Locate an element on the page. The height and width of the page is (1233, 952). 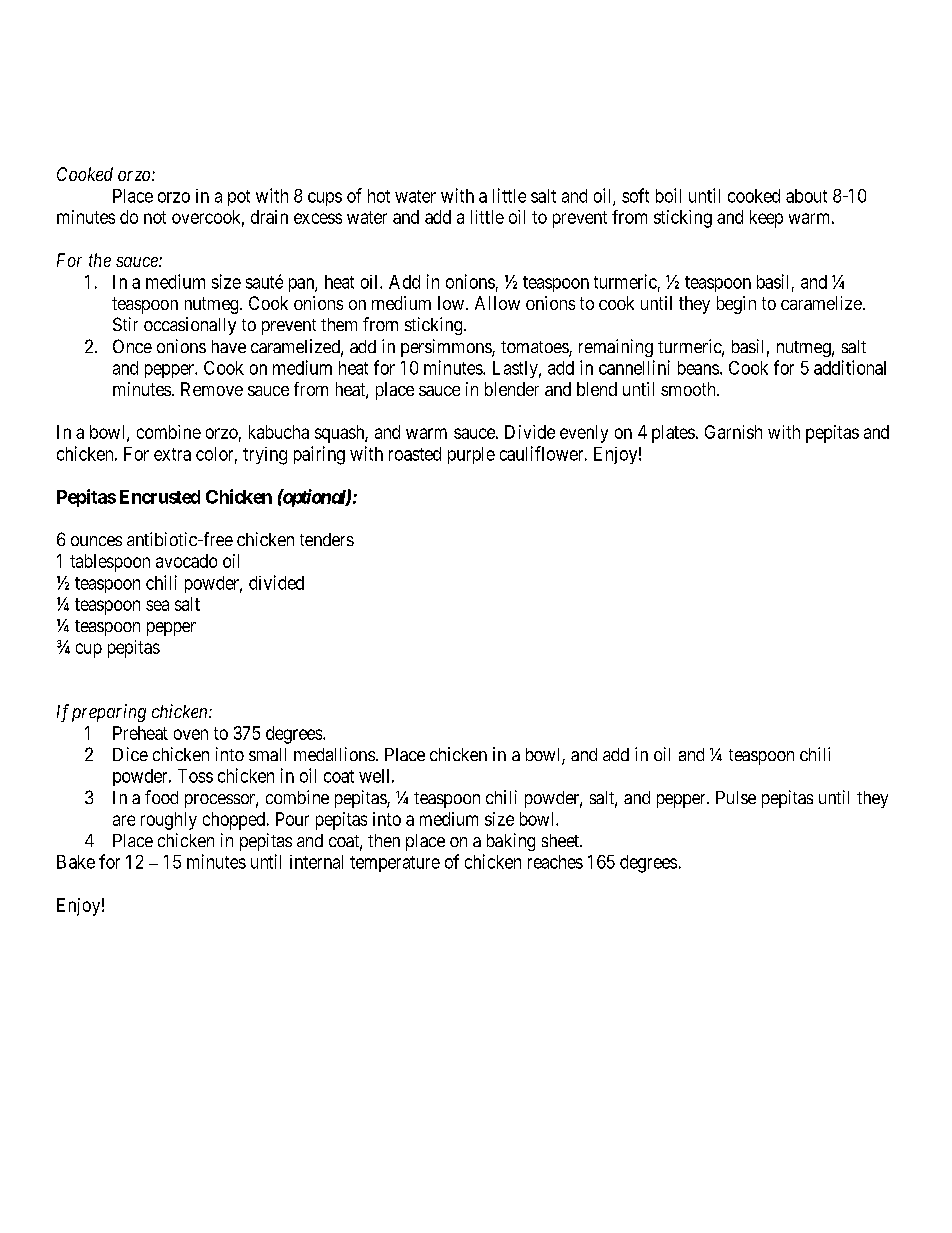
sea is located at coordinates (157, 605).
